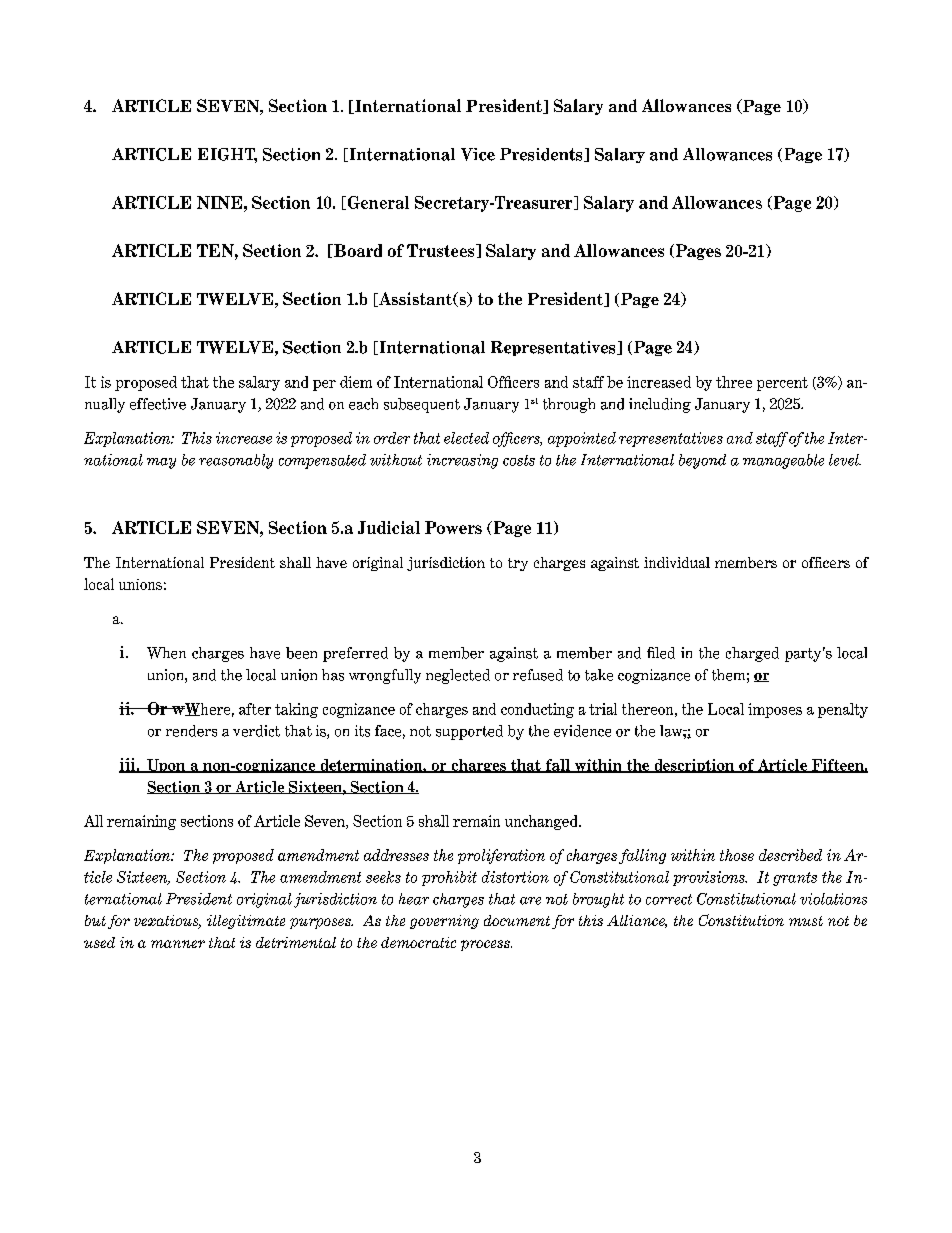 Image resolution: width=952 pixels, height=1233 pixels. Describe the element at coordinates (677, 562) in the screenshot. I see `individual` at that location.
